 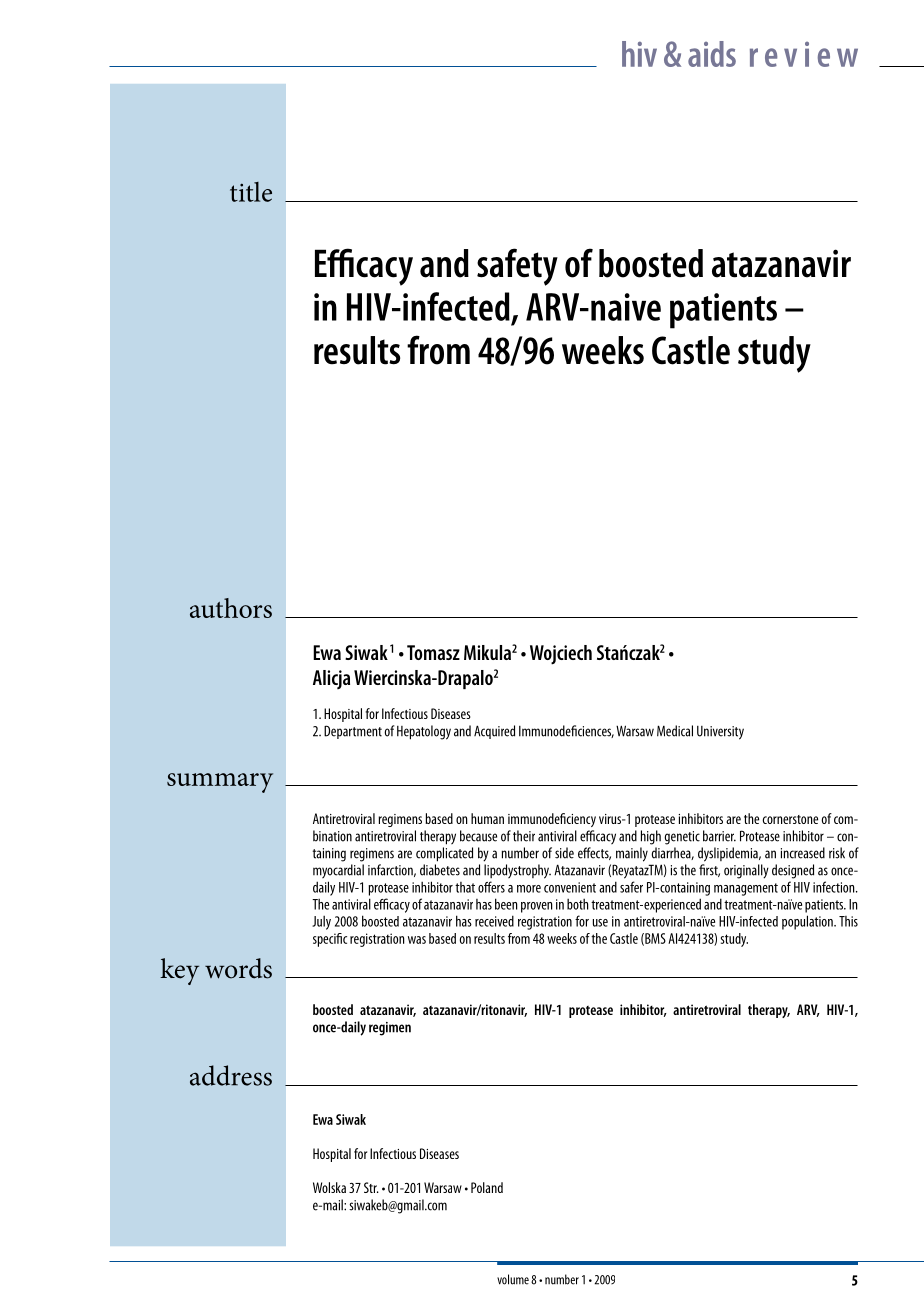 I want to click on aids, so click(x=712, y=54).
